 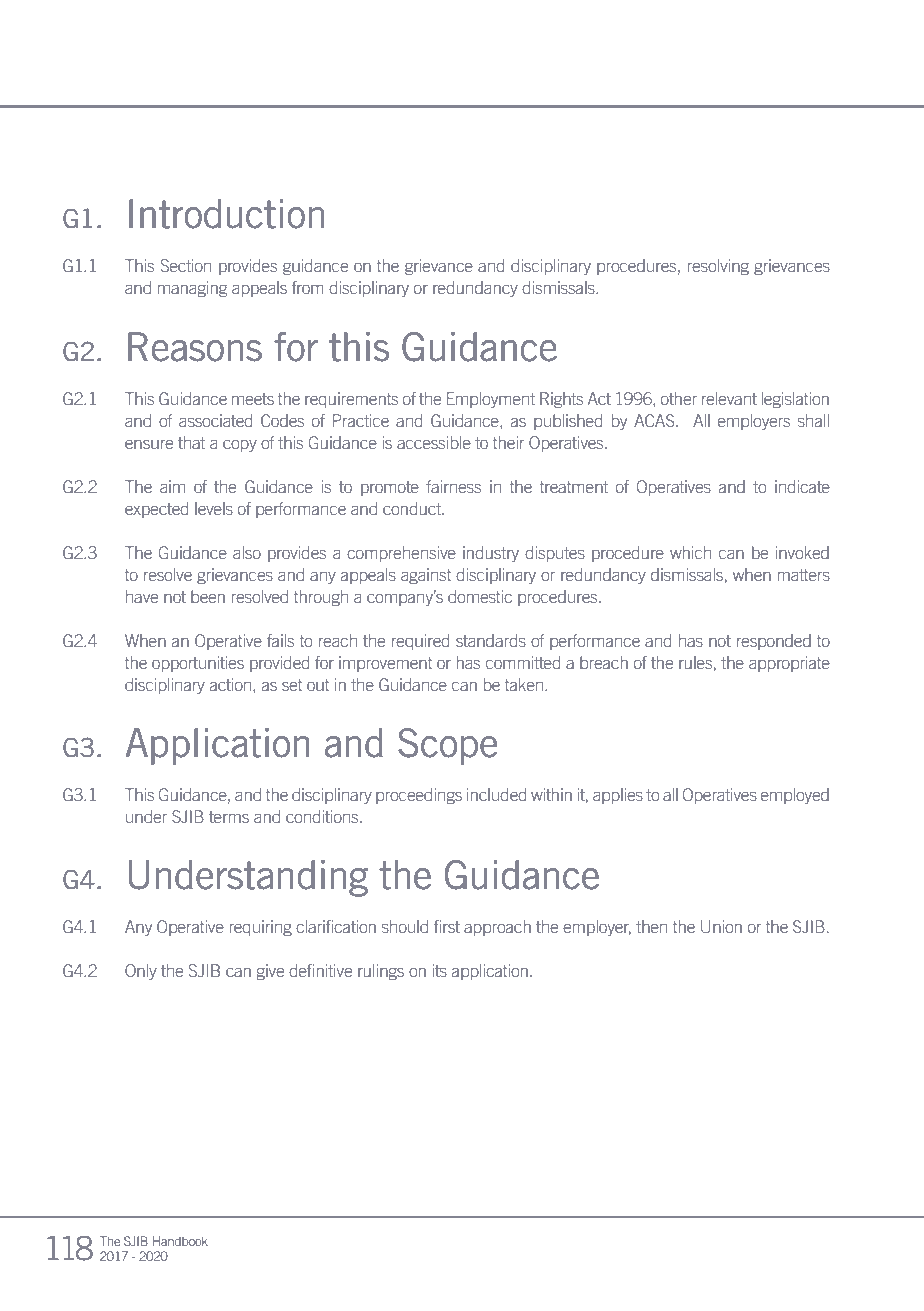 What do you see at coordinates (789, 664) in the screenshot?
I see `appropriate` at bounding box center [789, 664].
